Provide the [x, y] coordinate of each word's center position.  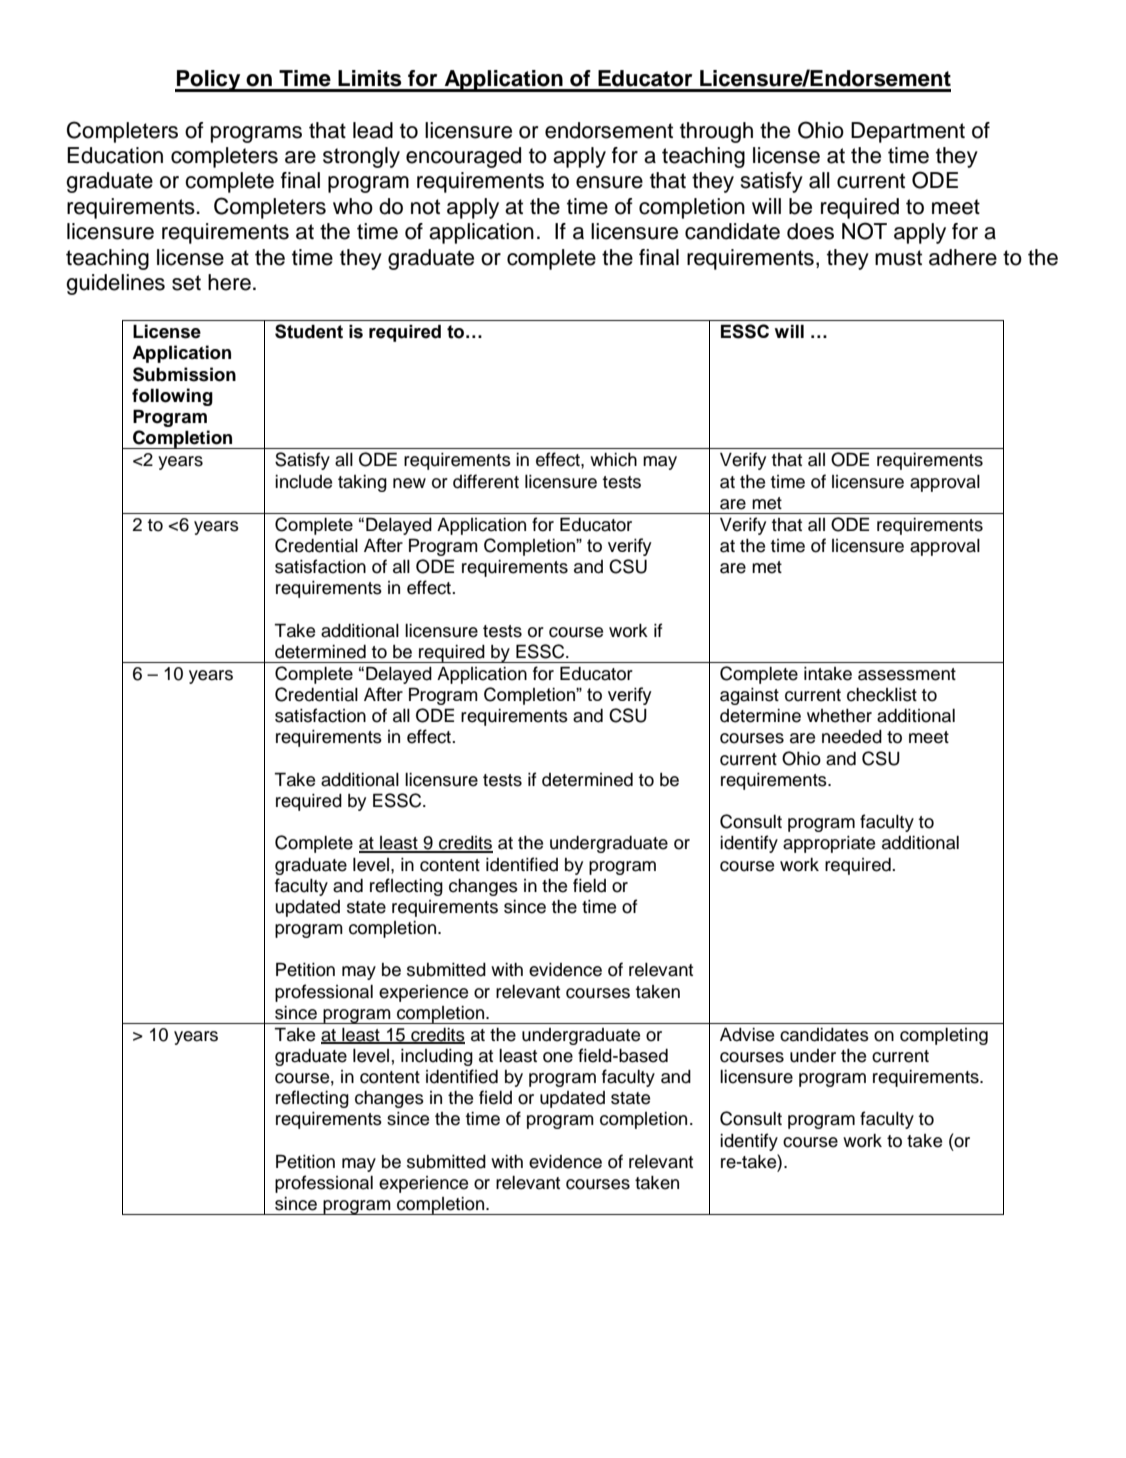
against [749, 696]
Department [908, 132]
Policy [209, 81]
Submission [184, 374]
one [558, 1057]
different [486, 481]
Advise [747, 1035]
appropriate [829, 844]
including [437, 1057]
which [613, 460]
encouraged [463, 157]
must [898, 258]
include [303, 482]
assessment [907, 674]
